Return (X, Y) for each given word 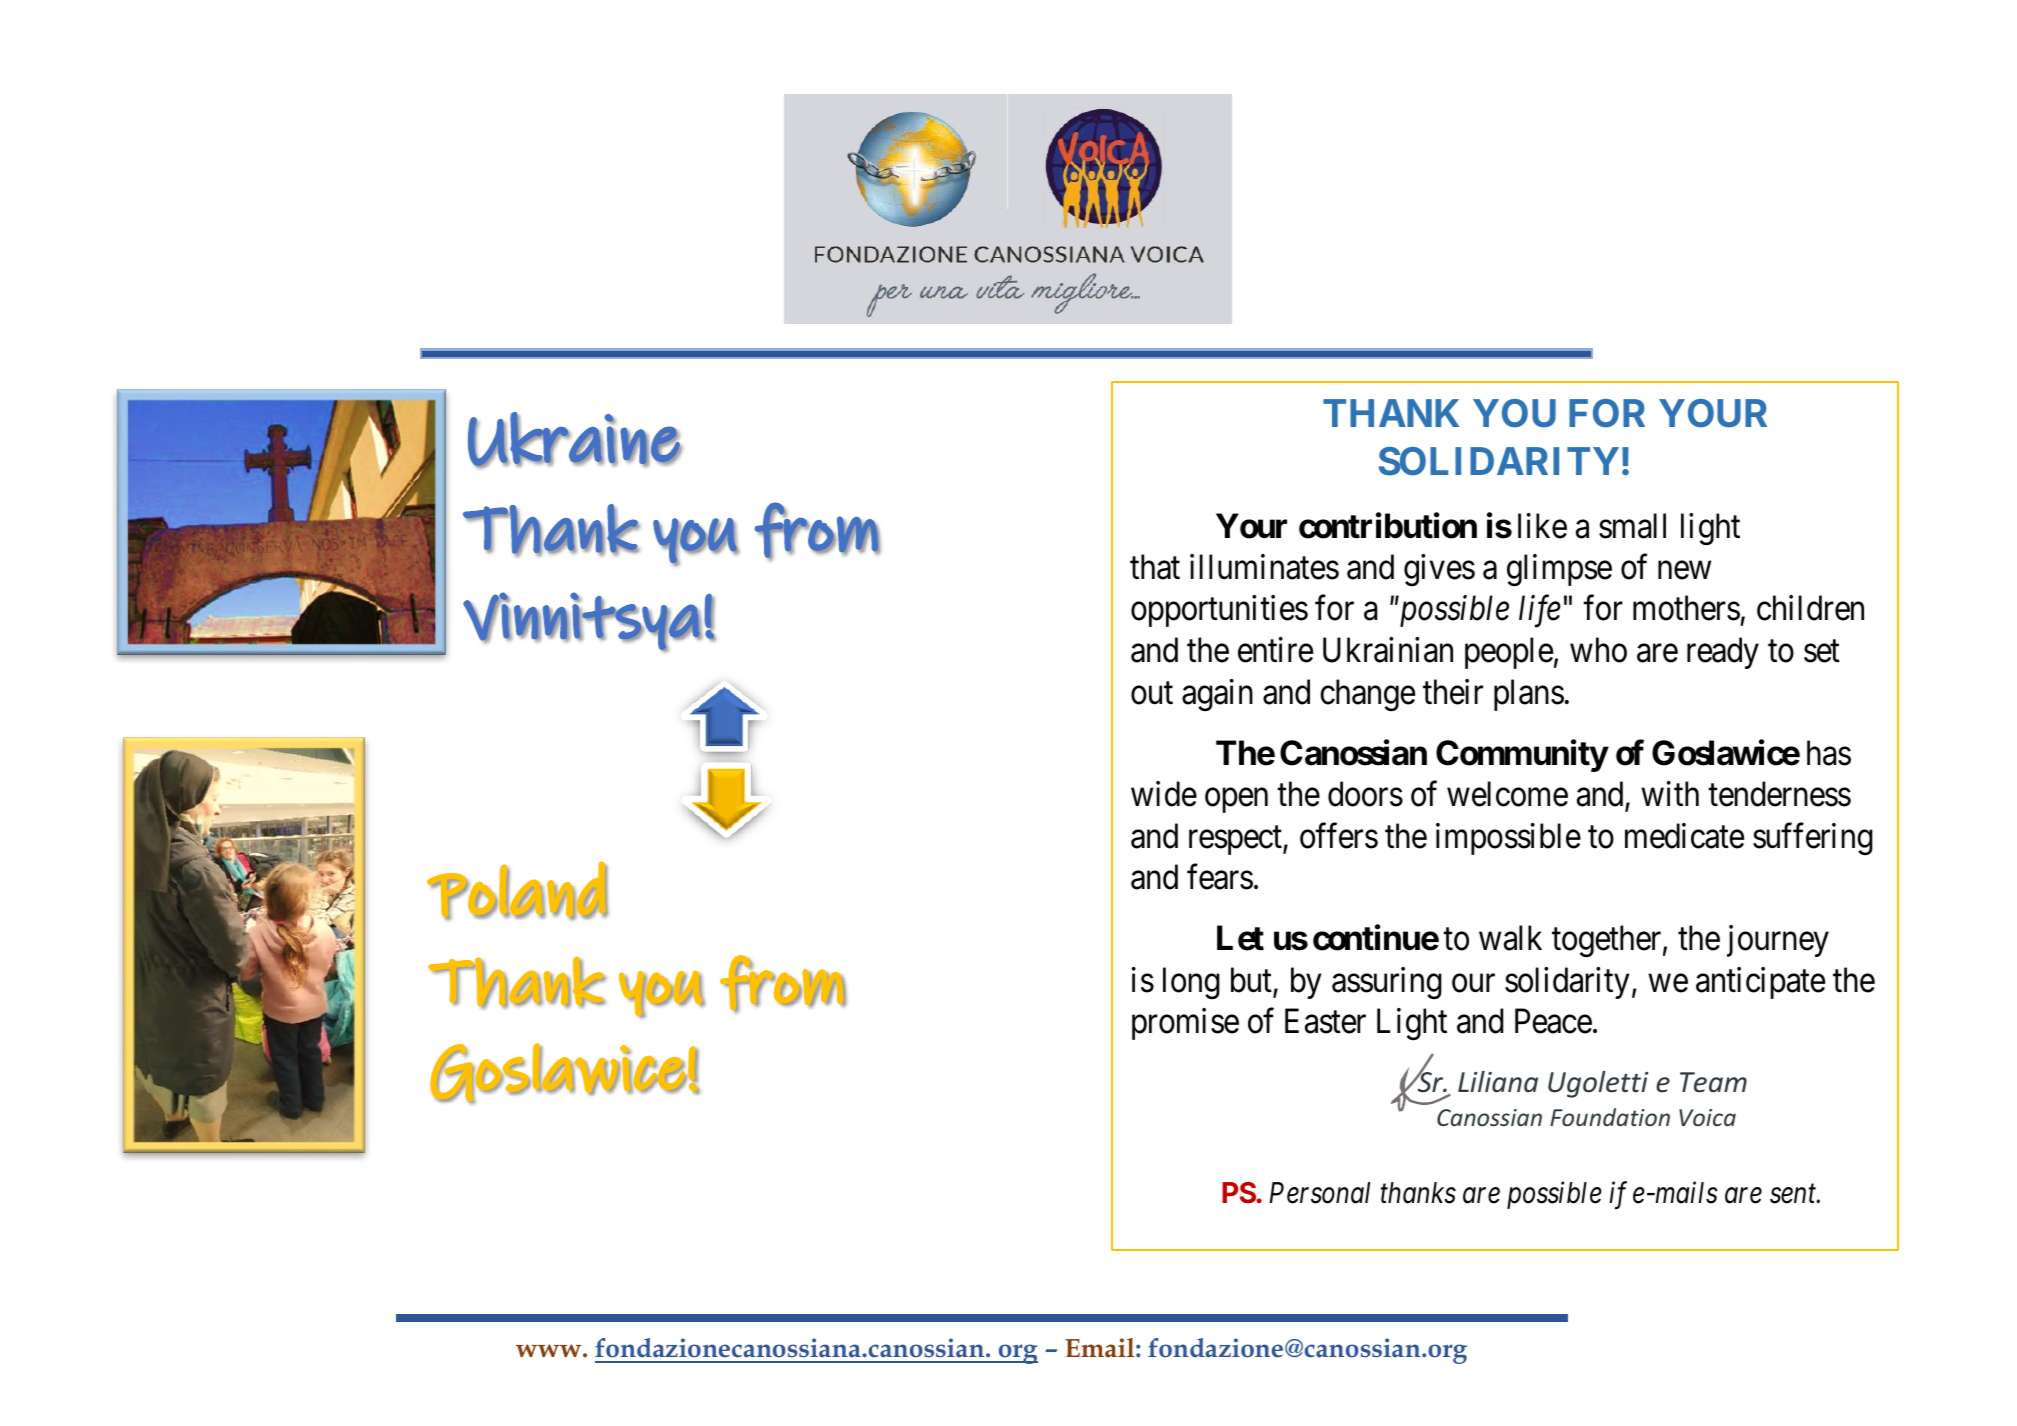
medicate (1684, 836)
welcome (1507, 794)
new (1684, 570)
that (1155, 567)
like (1542, 526)
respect (1236, 841)
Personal (1320, 1193)
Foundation (1610, 1117)
